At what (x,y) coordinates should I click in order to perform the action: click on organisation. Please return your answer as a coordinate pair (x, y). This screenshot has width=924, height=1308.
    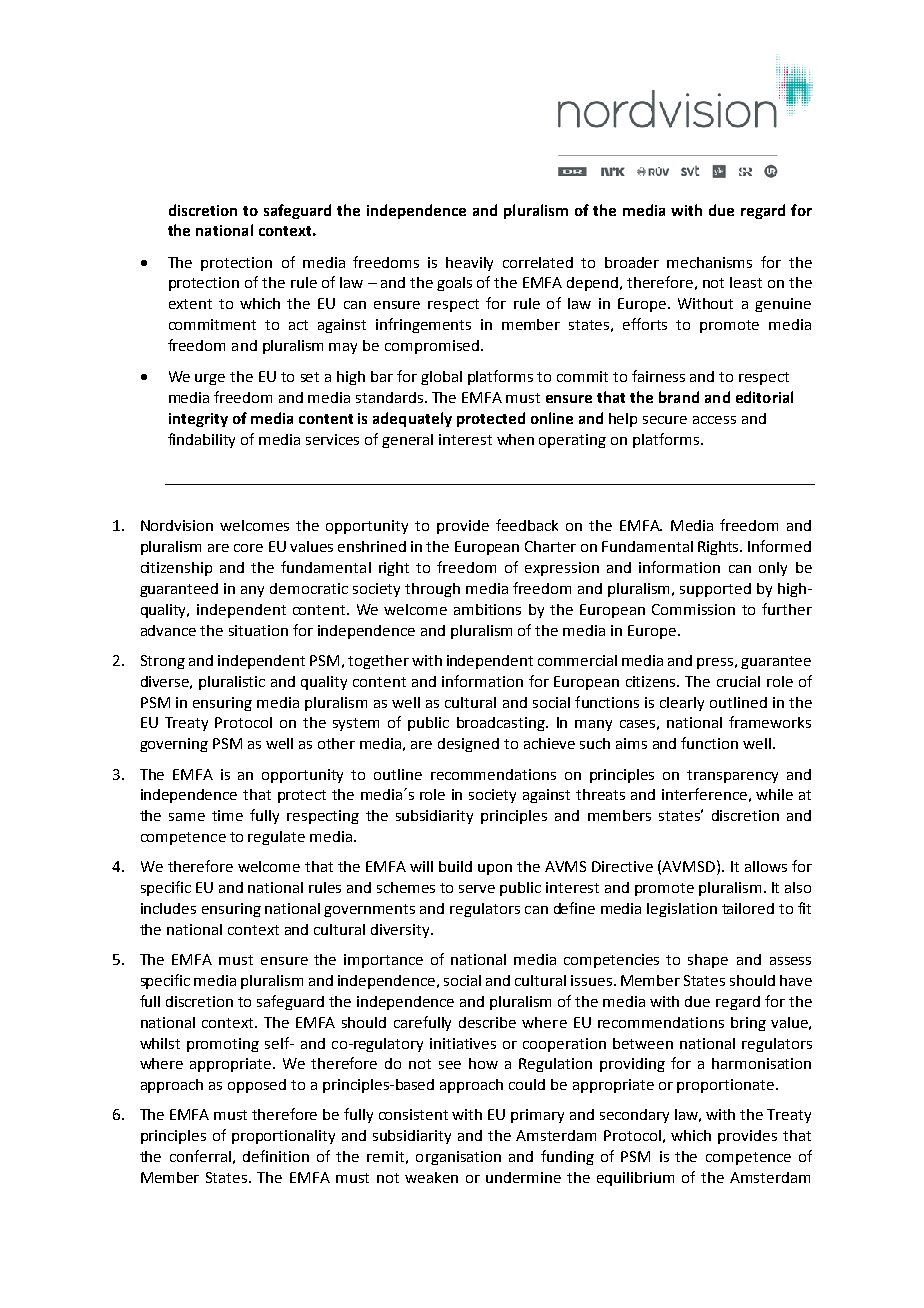
    Looking at the image, I should click on (458, 1158).
